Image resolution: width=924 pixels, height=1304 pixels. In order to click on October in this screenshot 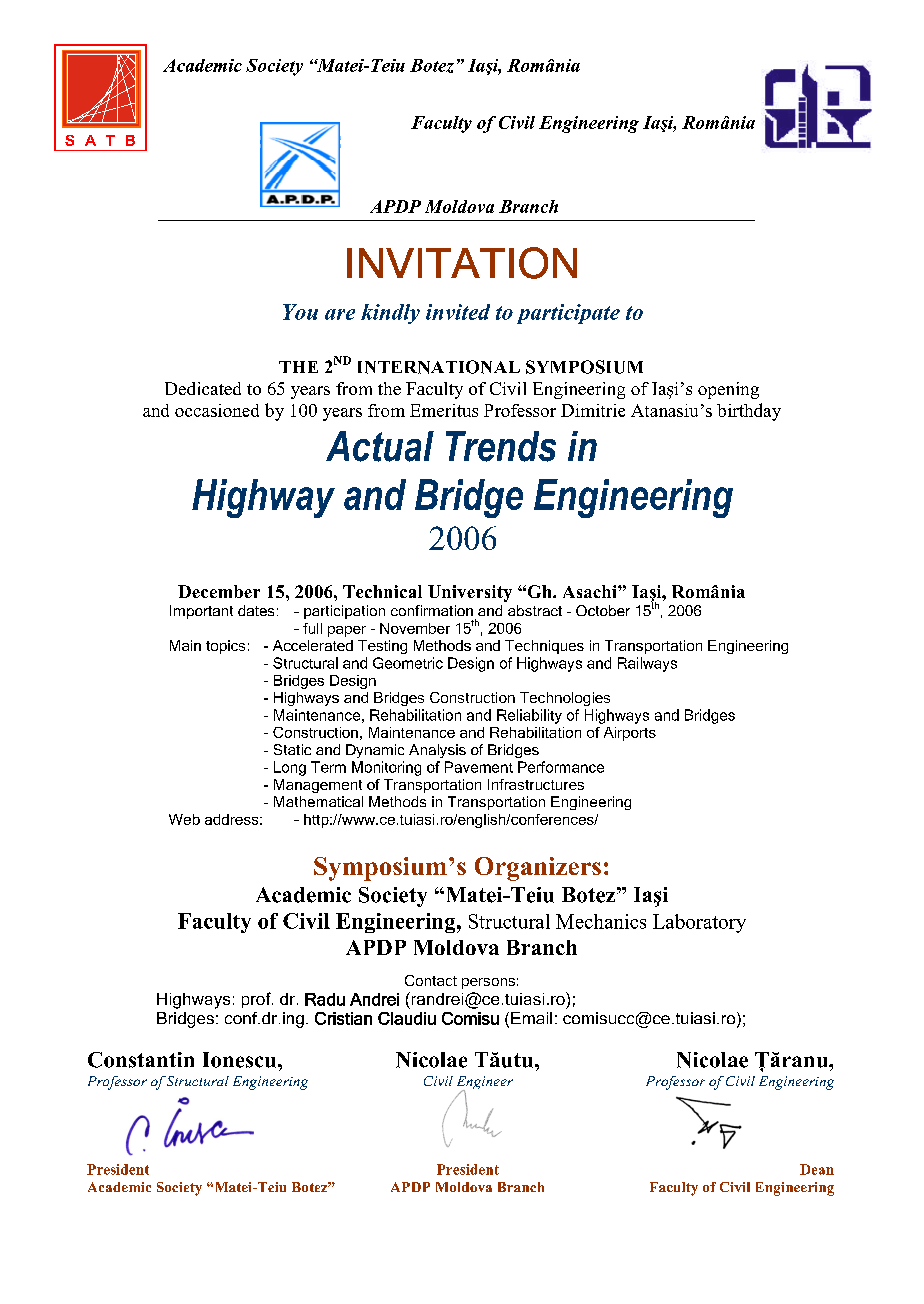, I will do `click(603, 610)`.
